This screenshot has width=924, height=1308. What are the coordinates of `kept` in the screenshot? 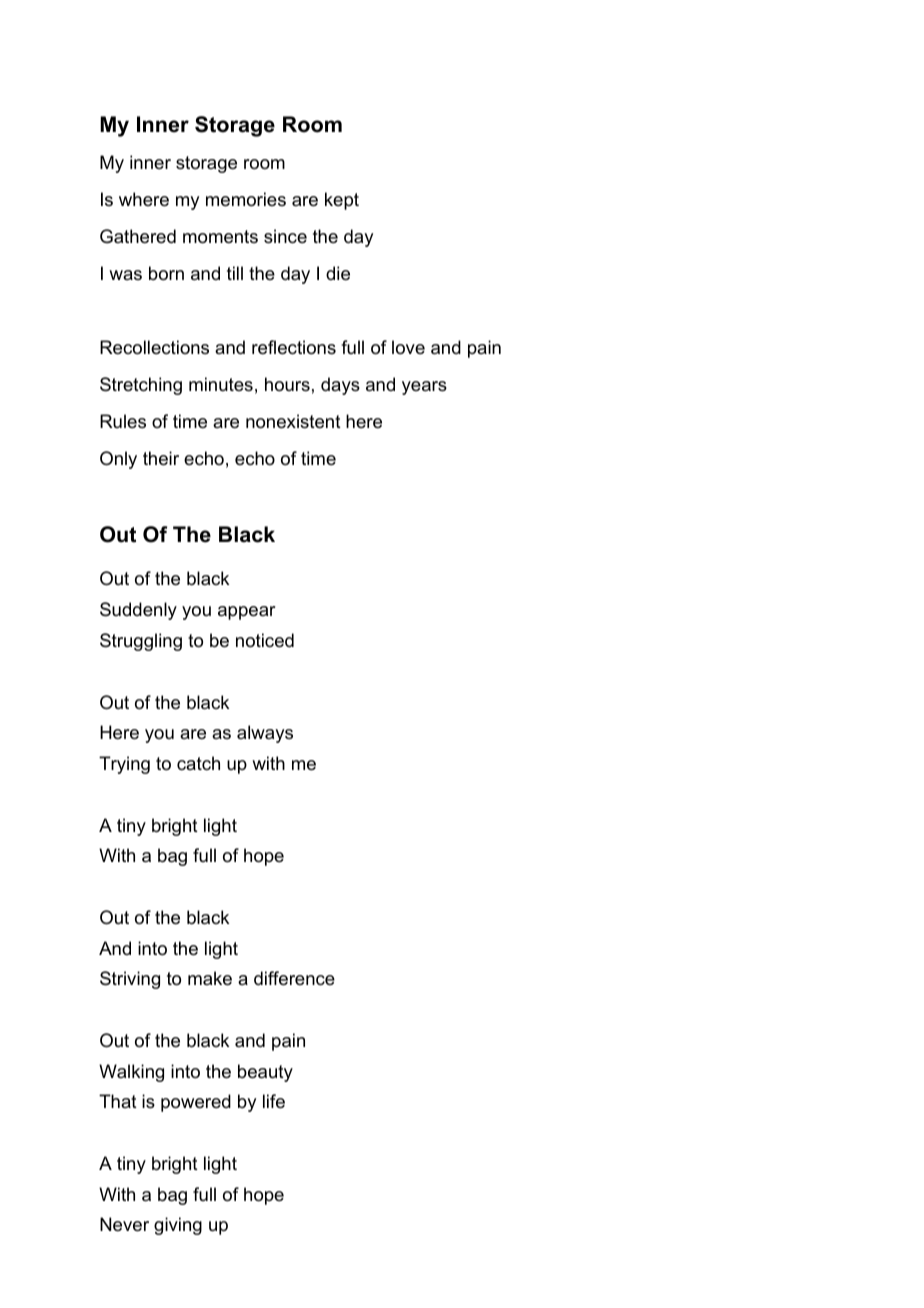 It's located at (342, 201).
